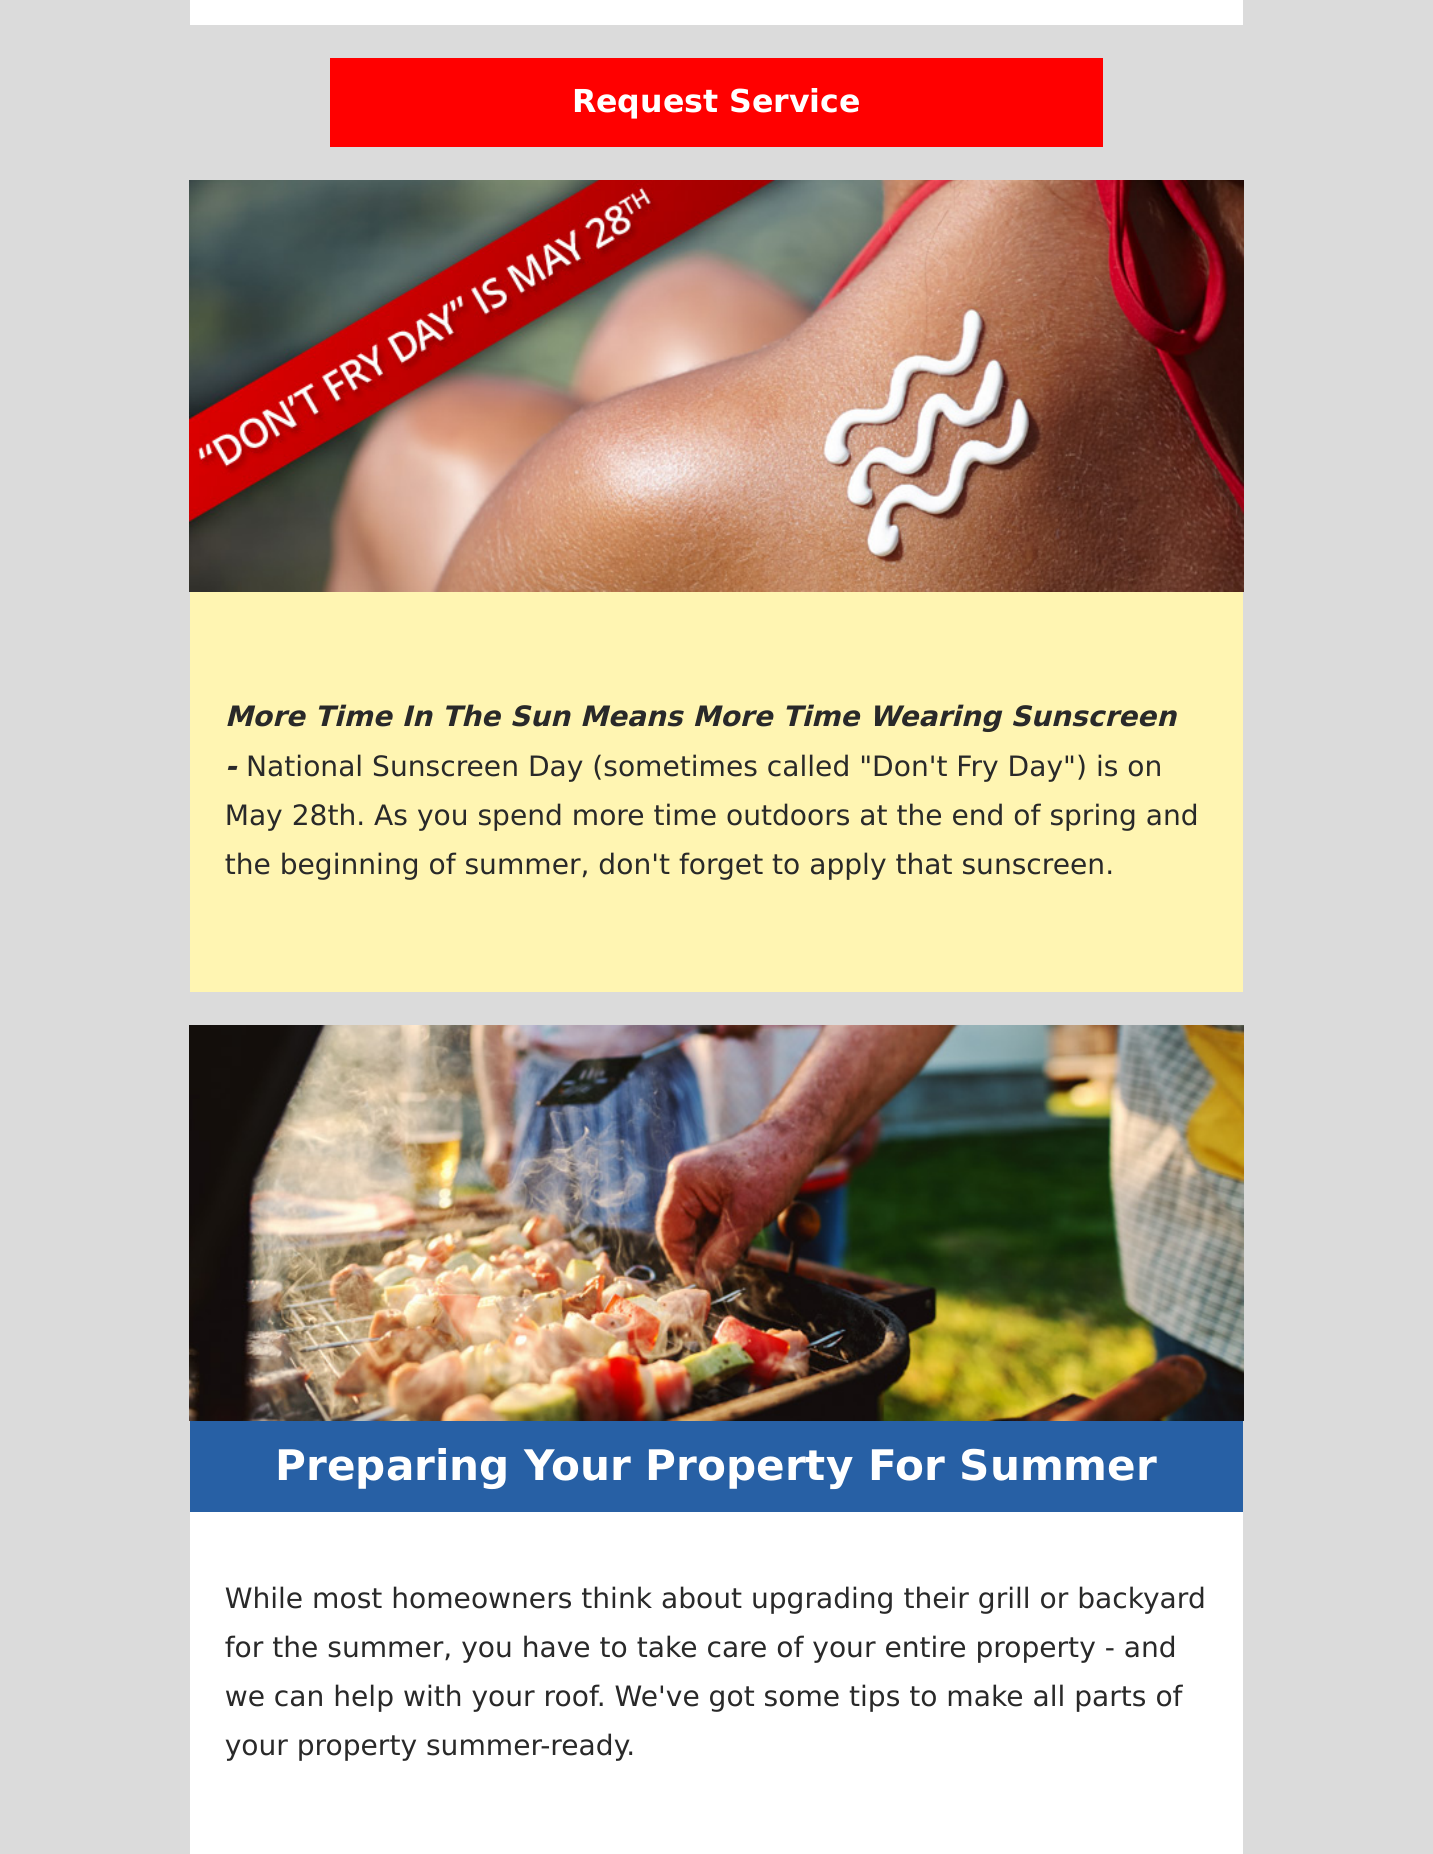 The image size is (1433, 1854). What do you see at coordinates (808, 765) in the screenshot?
I see `called` at bounding box center [808, 765].
